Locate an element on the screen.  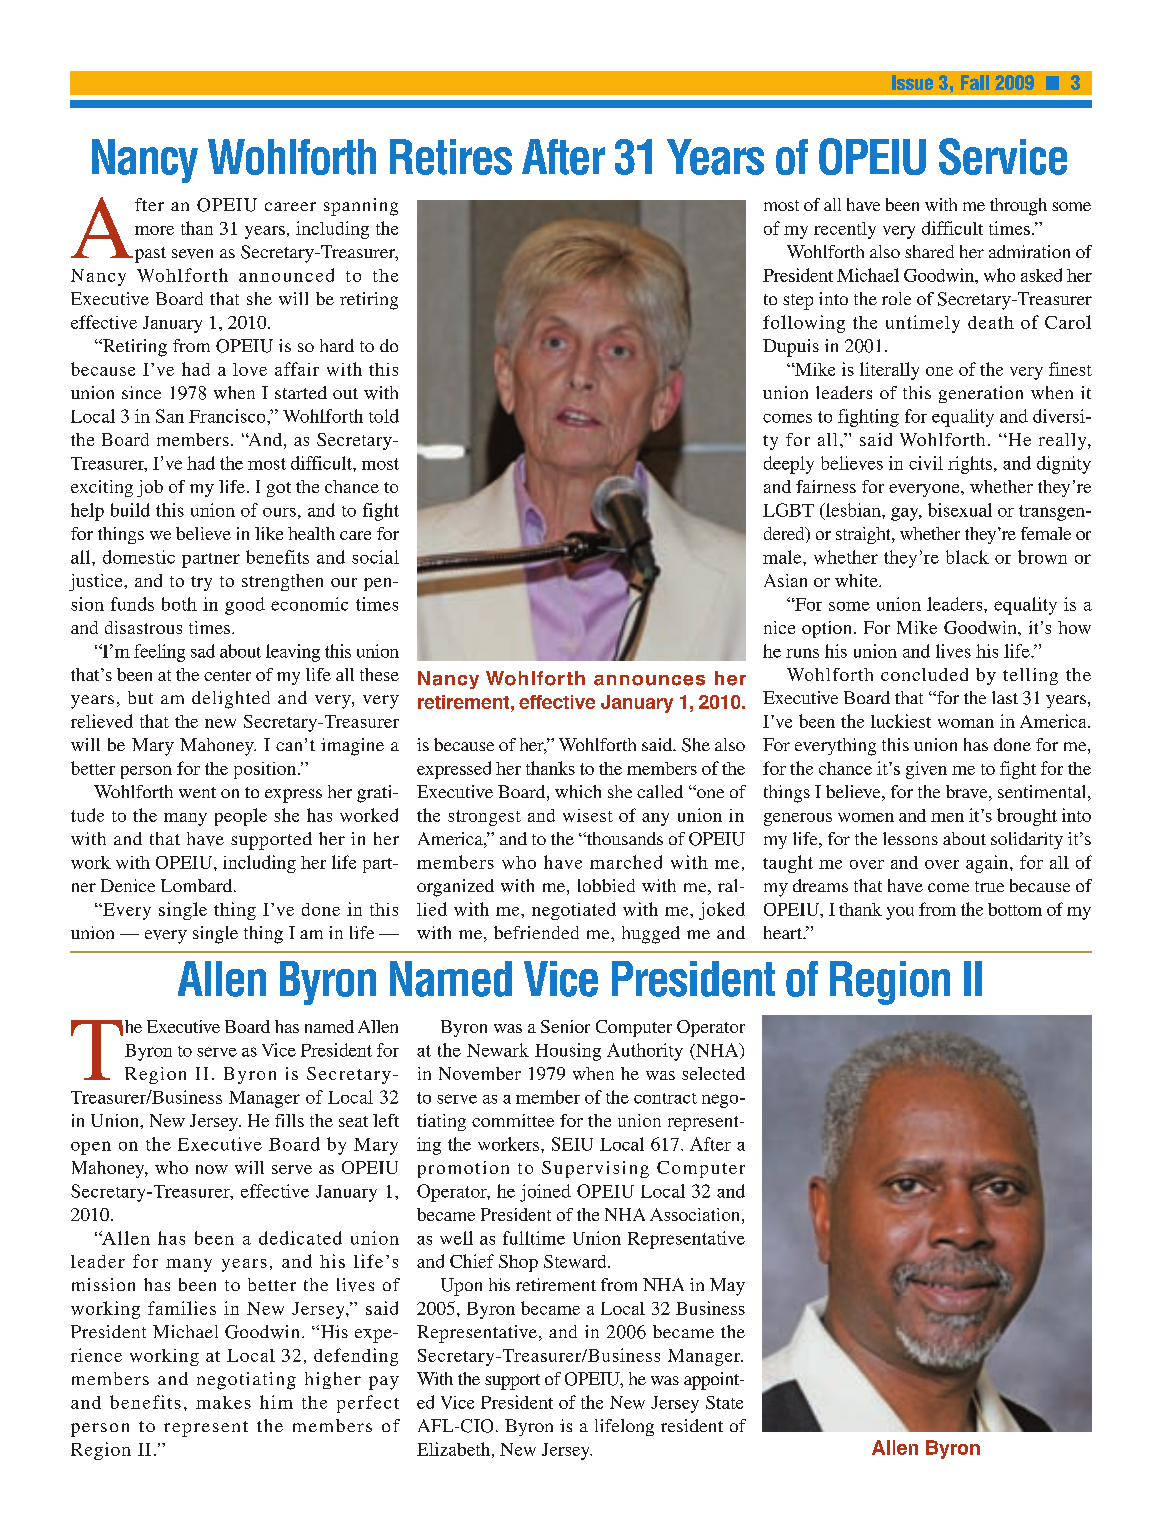
through is located at coordinates (1018, 207).
